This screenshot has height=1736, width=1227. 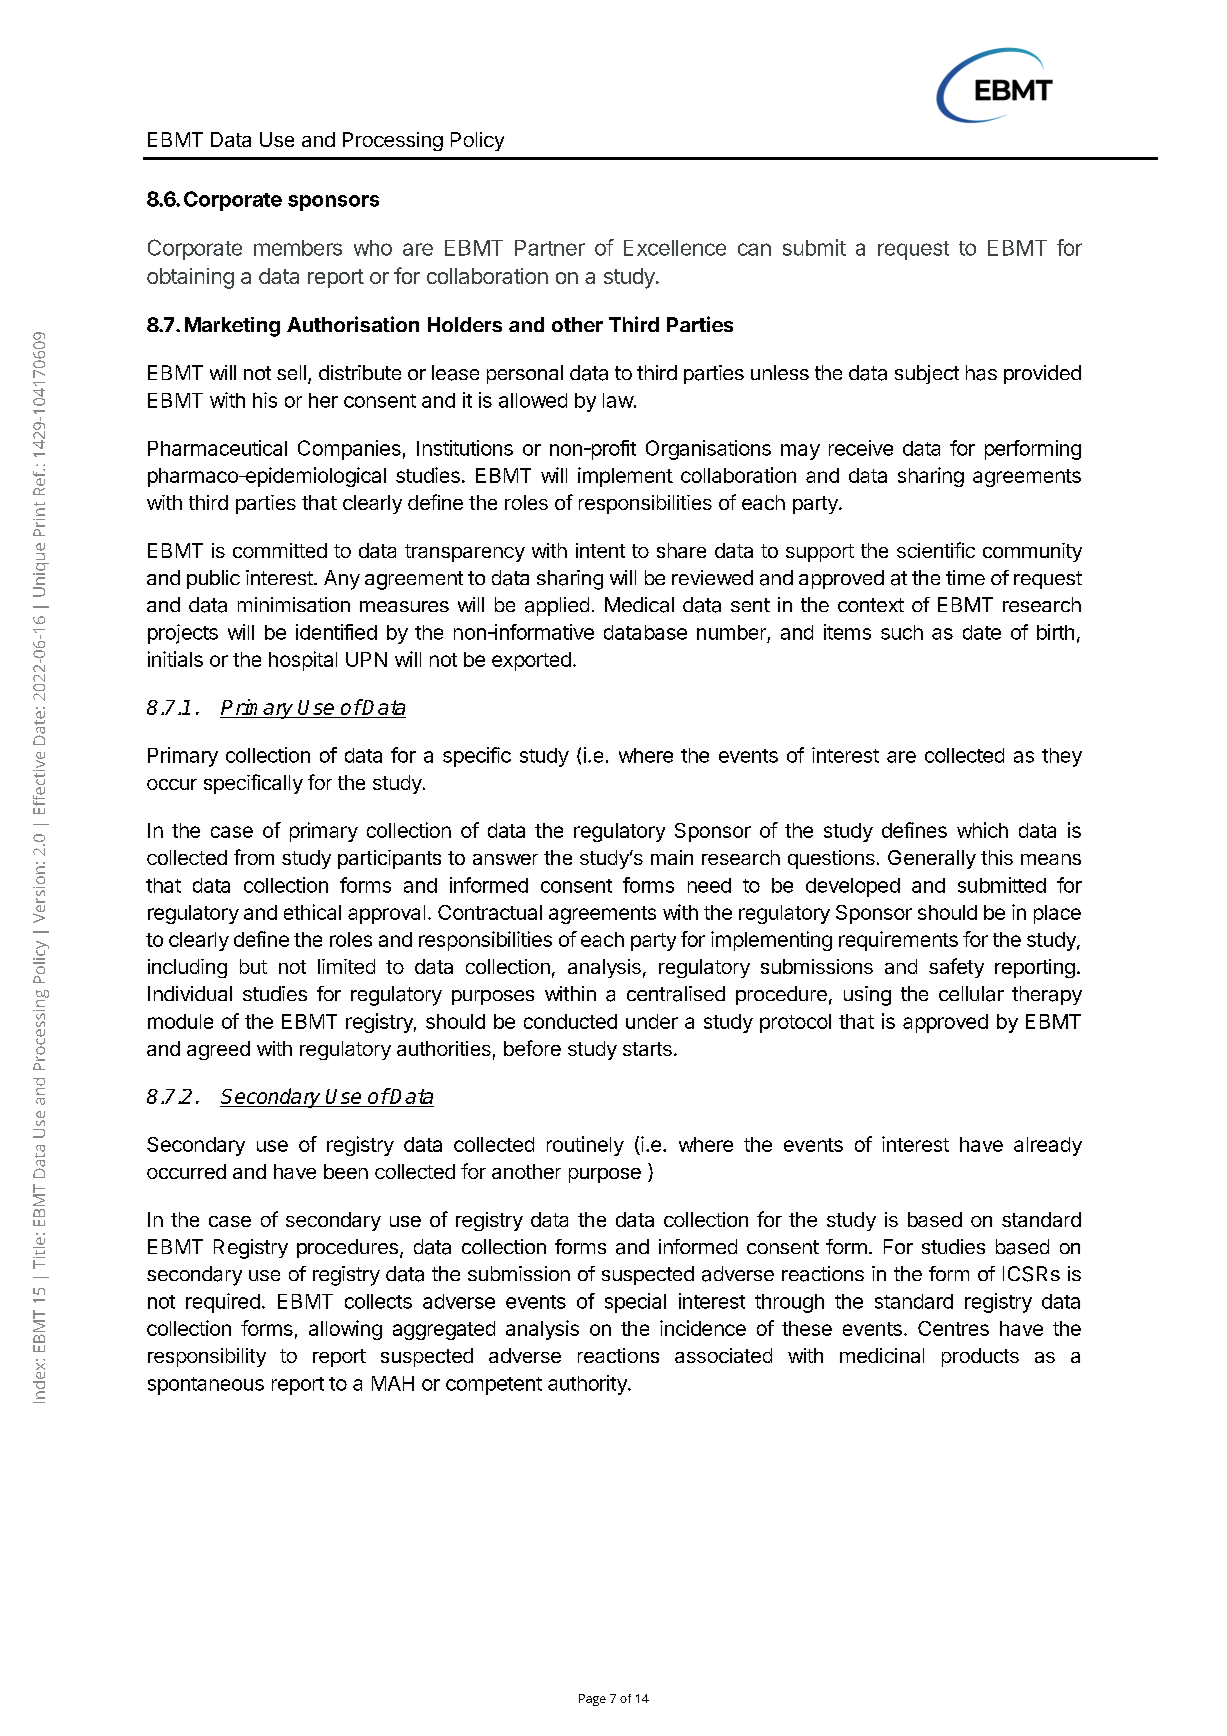 What do you see at coordinates (639, 605) in the screenshot?
I see `Medical` at bounding box center [639, 605].
